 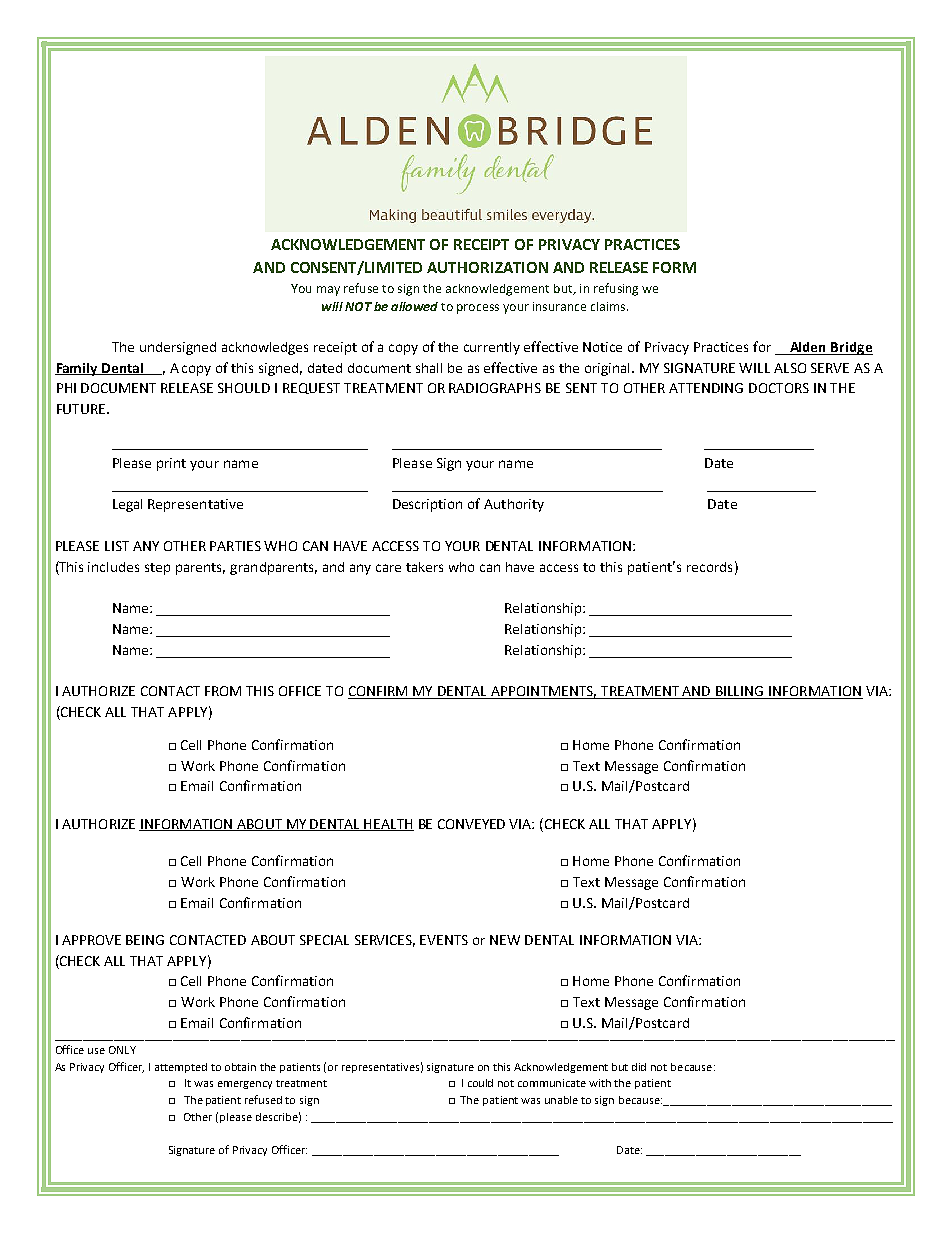 I want to click on process, so click(x=478, y=309).
